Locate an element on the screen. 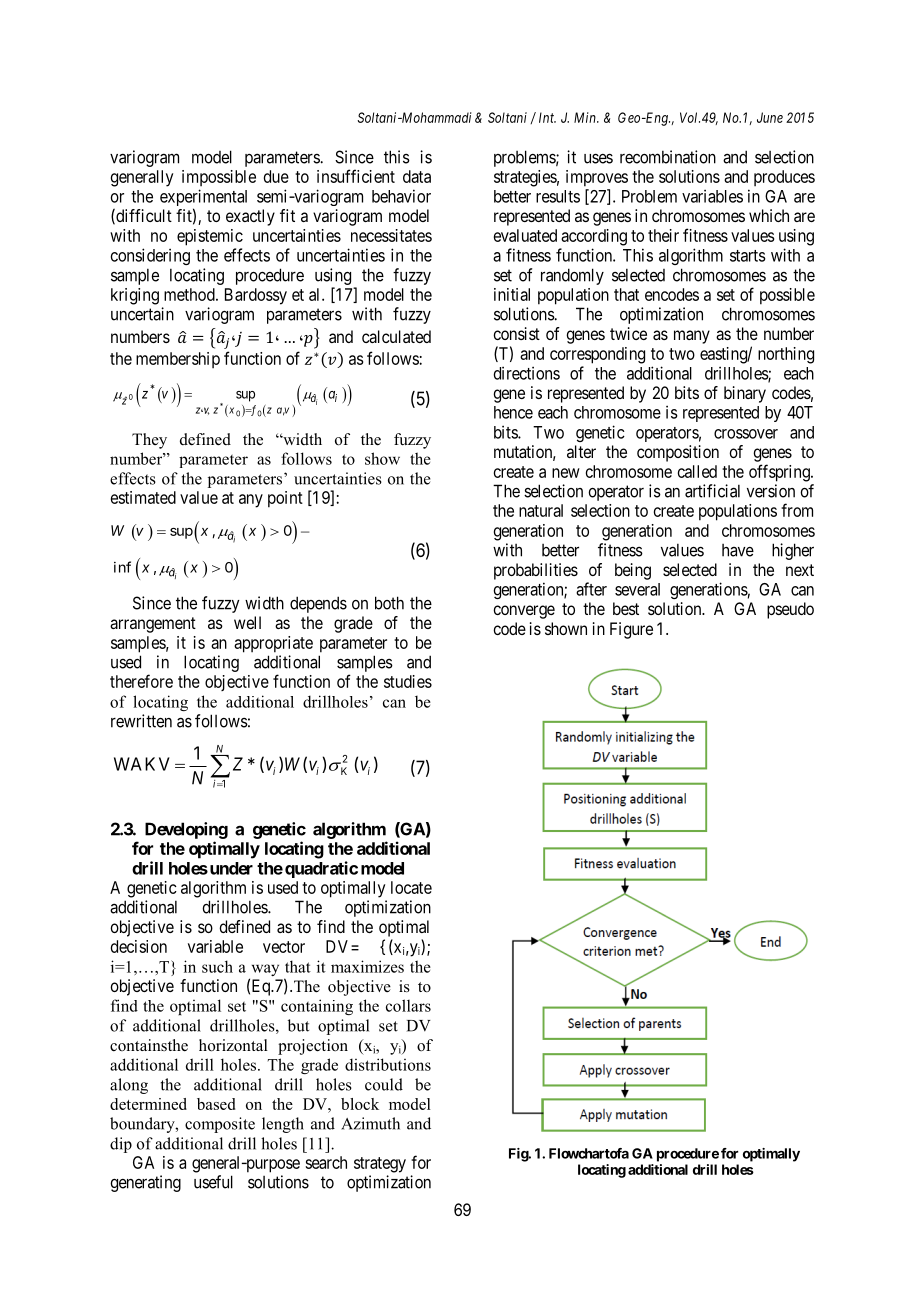  composite is located at coordinates (220, 1125).
